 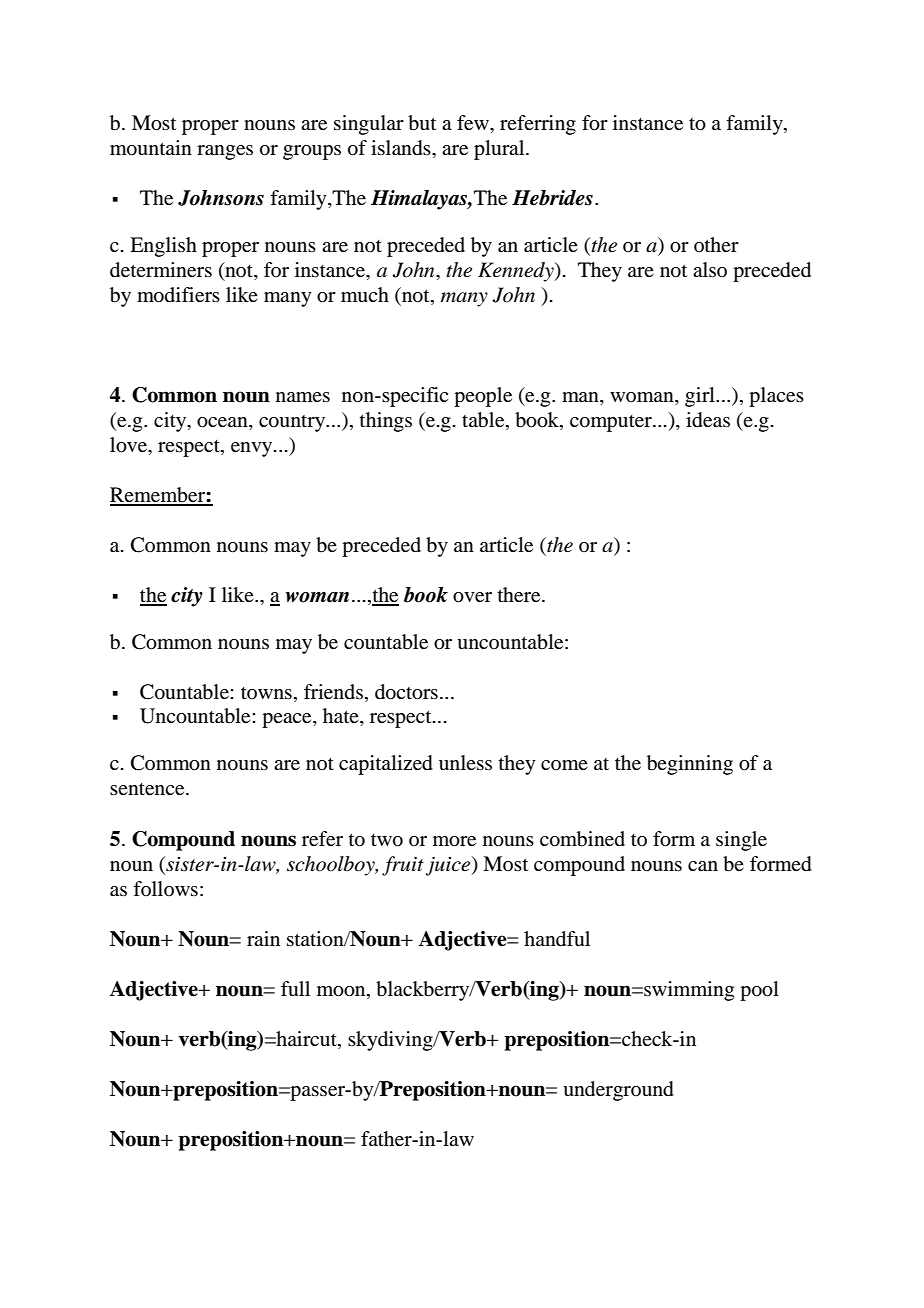 What do you see at coordinates (295, 988) in the image?
I see `full` at bounding box center [295, 988].
